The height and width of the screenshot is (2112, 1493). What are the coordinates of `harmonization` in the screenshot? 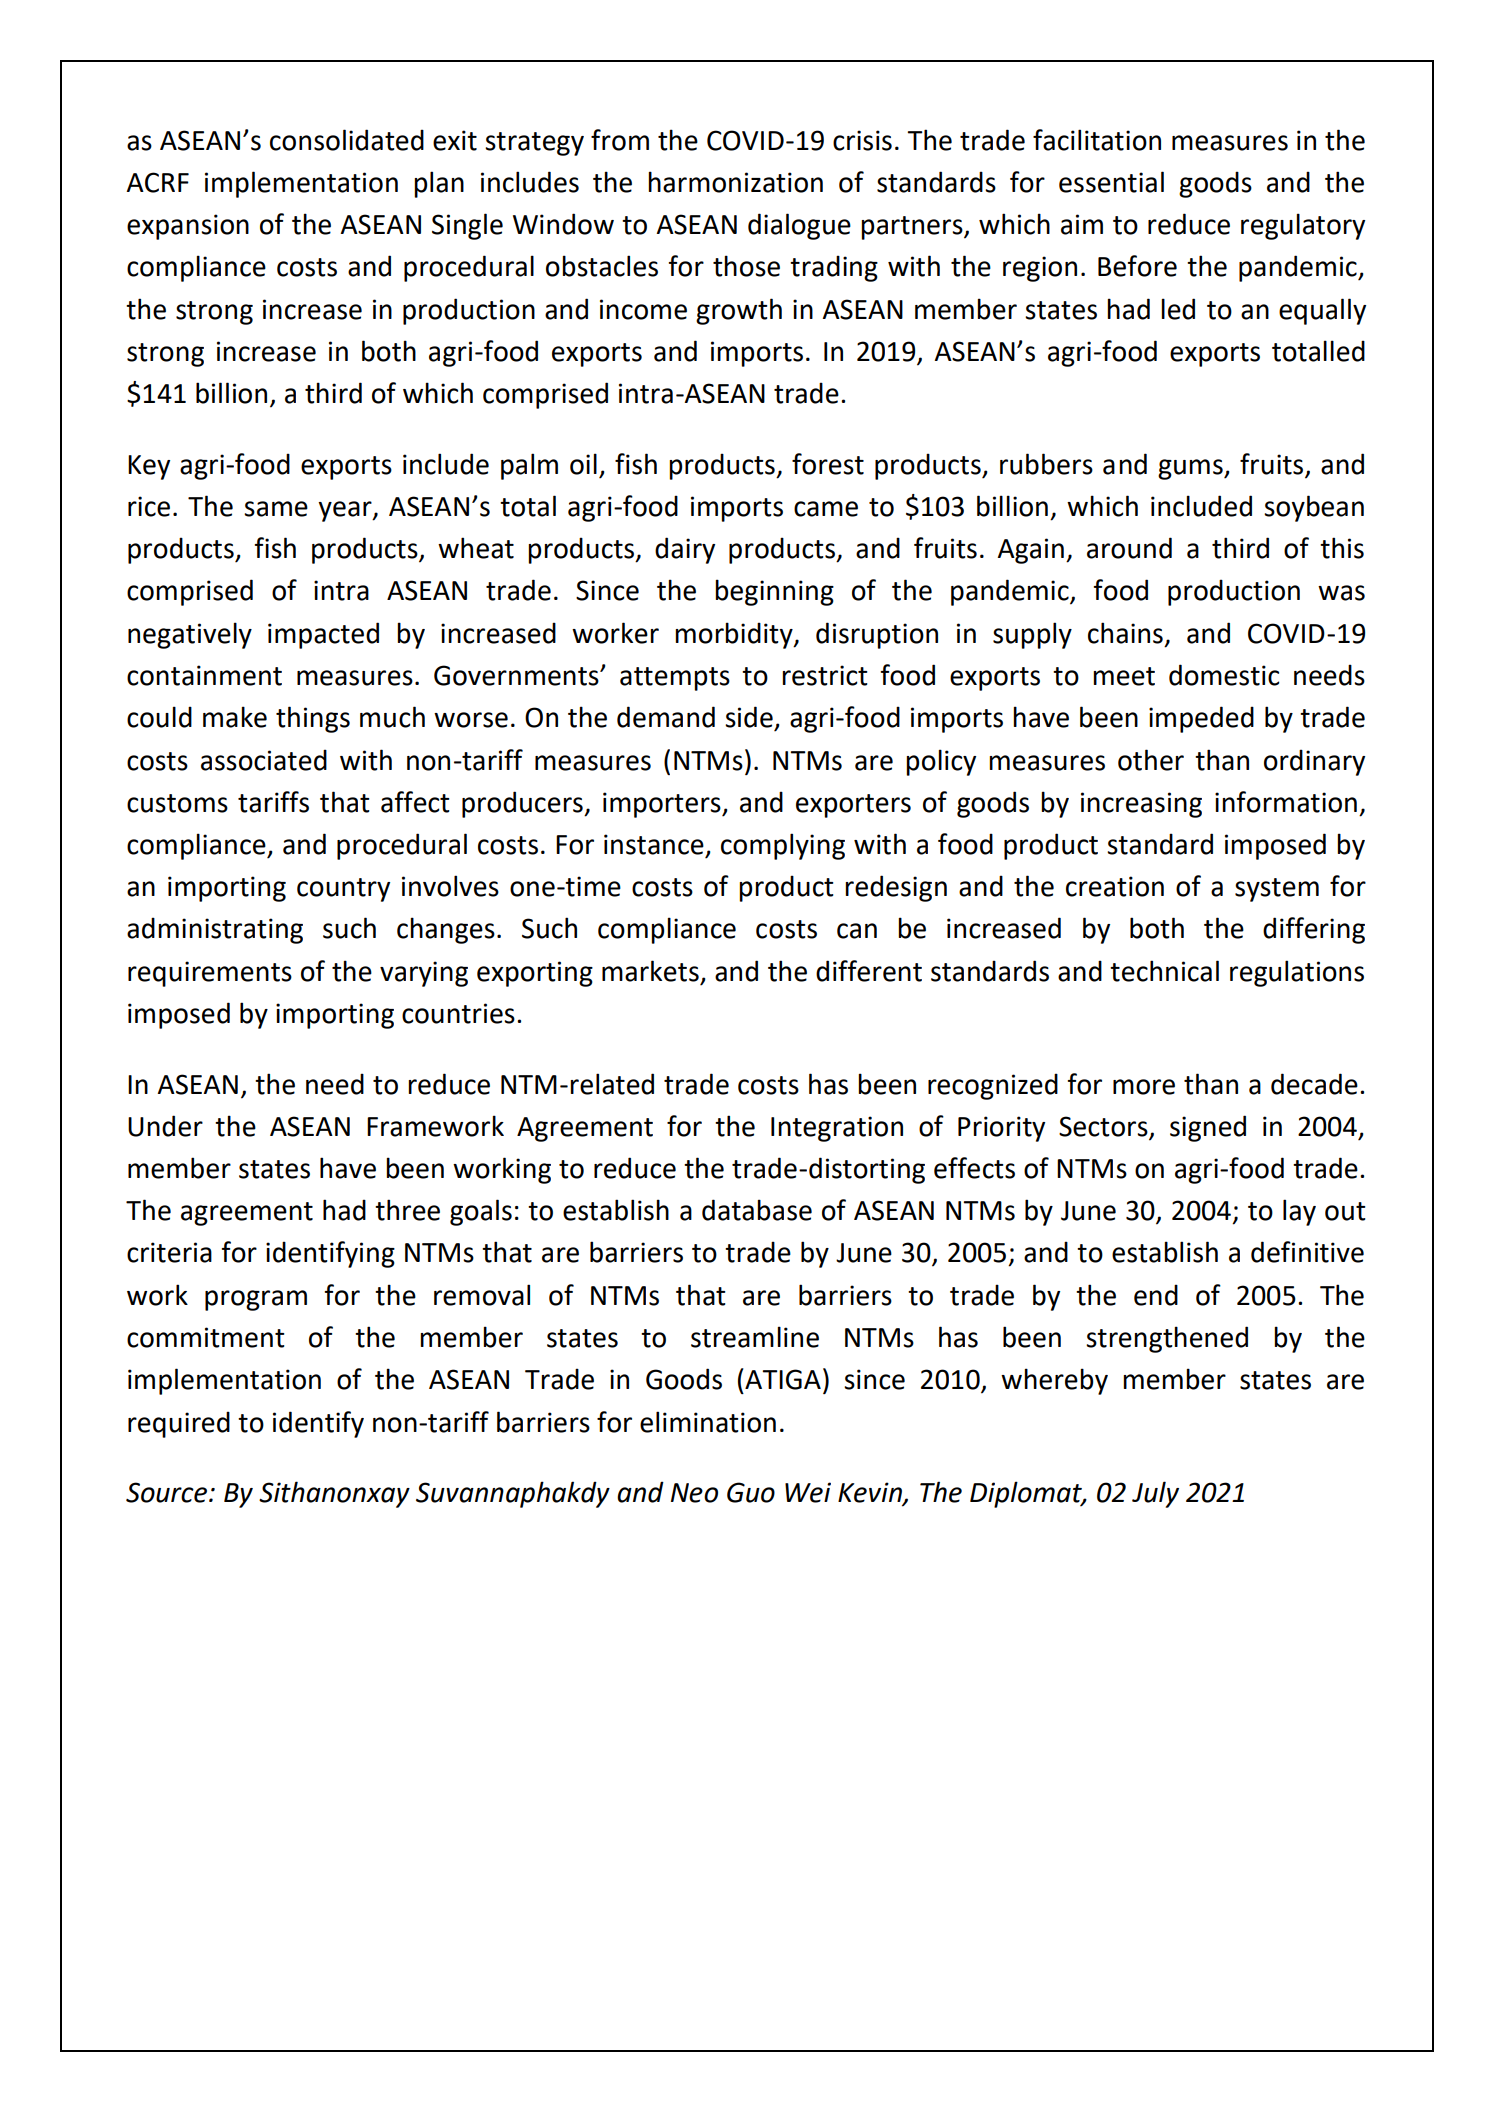 It's located at (735, 182).
